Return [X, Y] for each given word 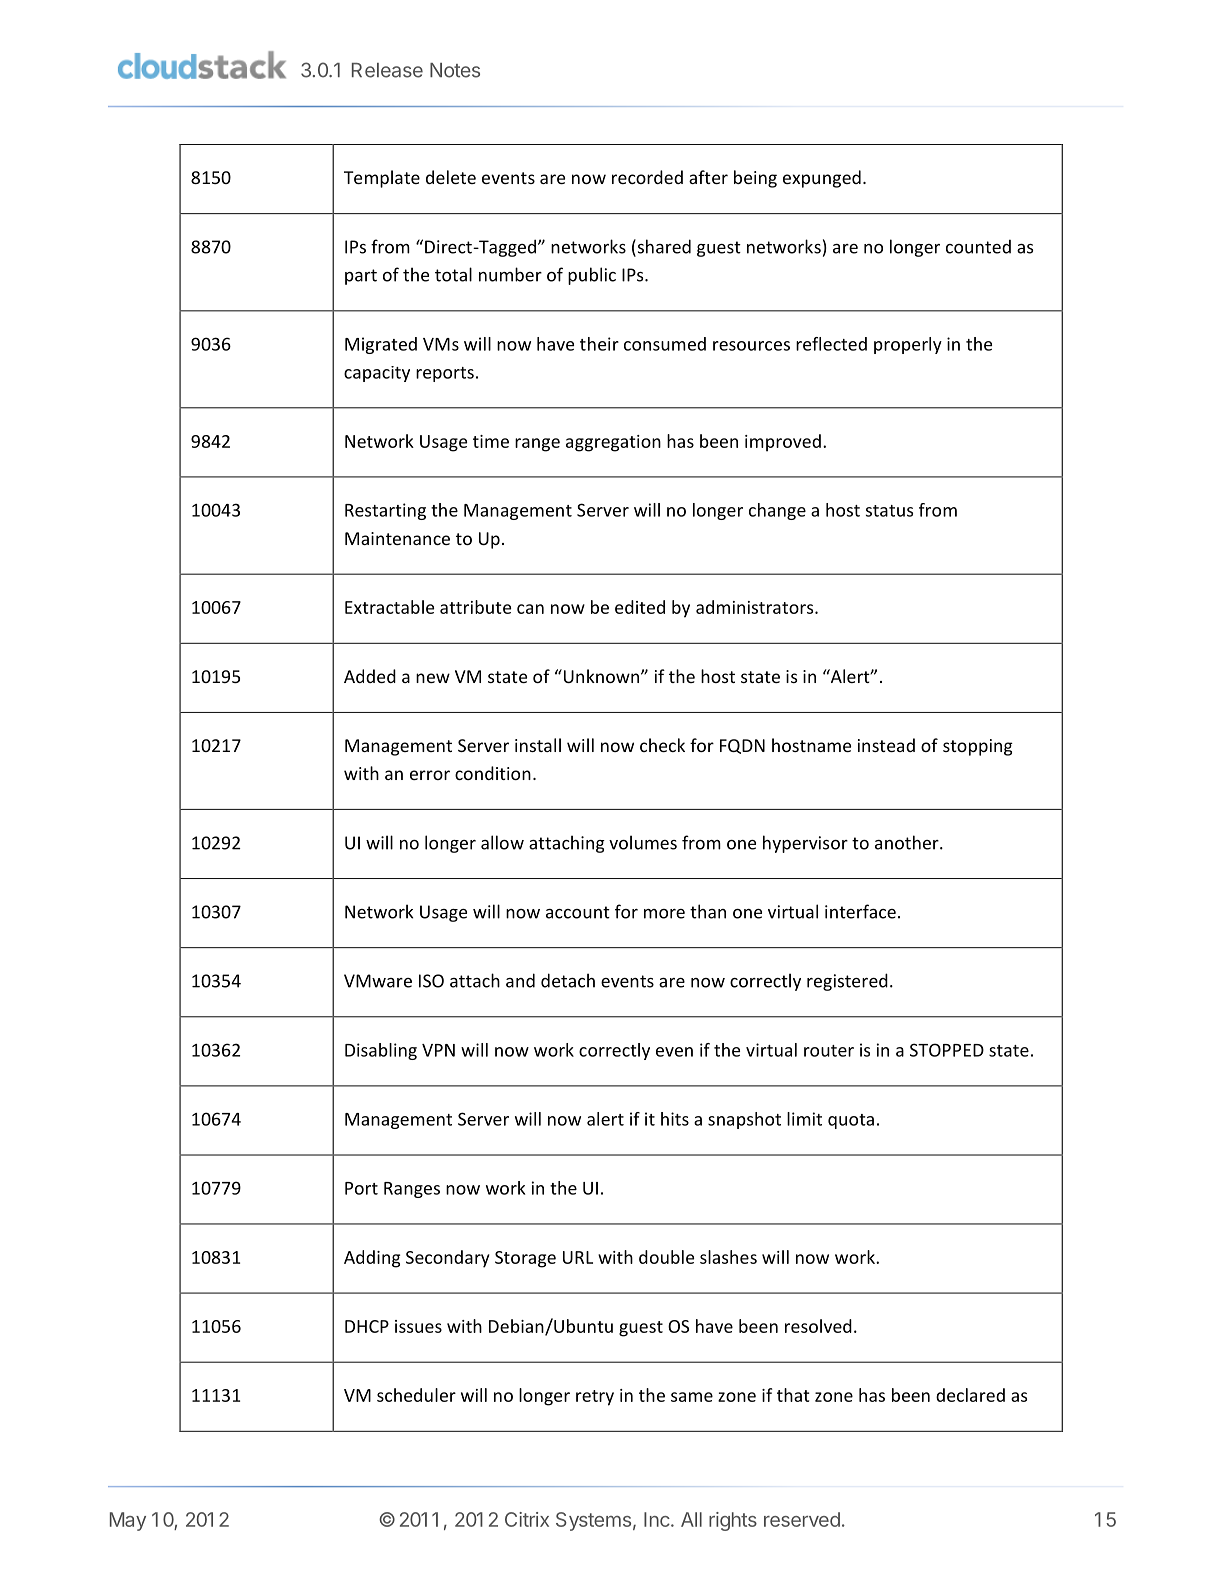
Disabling [381, 1051]
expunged [822, 179]
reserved [802, 1519]
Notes [455, 70]
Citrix [527, 1519]
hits [675, 1119]
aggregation [613, 443]
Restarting [385, 511]
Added [370, 676]
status [889, 511]
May [128, 1521]
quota [851, 1121]
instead [886, 745]
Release [387, 70]
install [538, 745]
